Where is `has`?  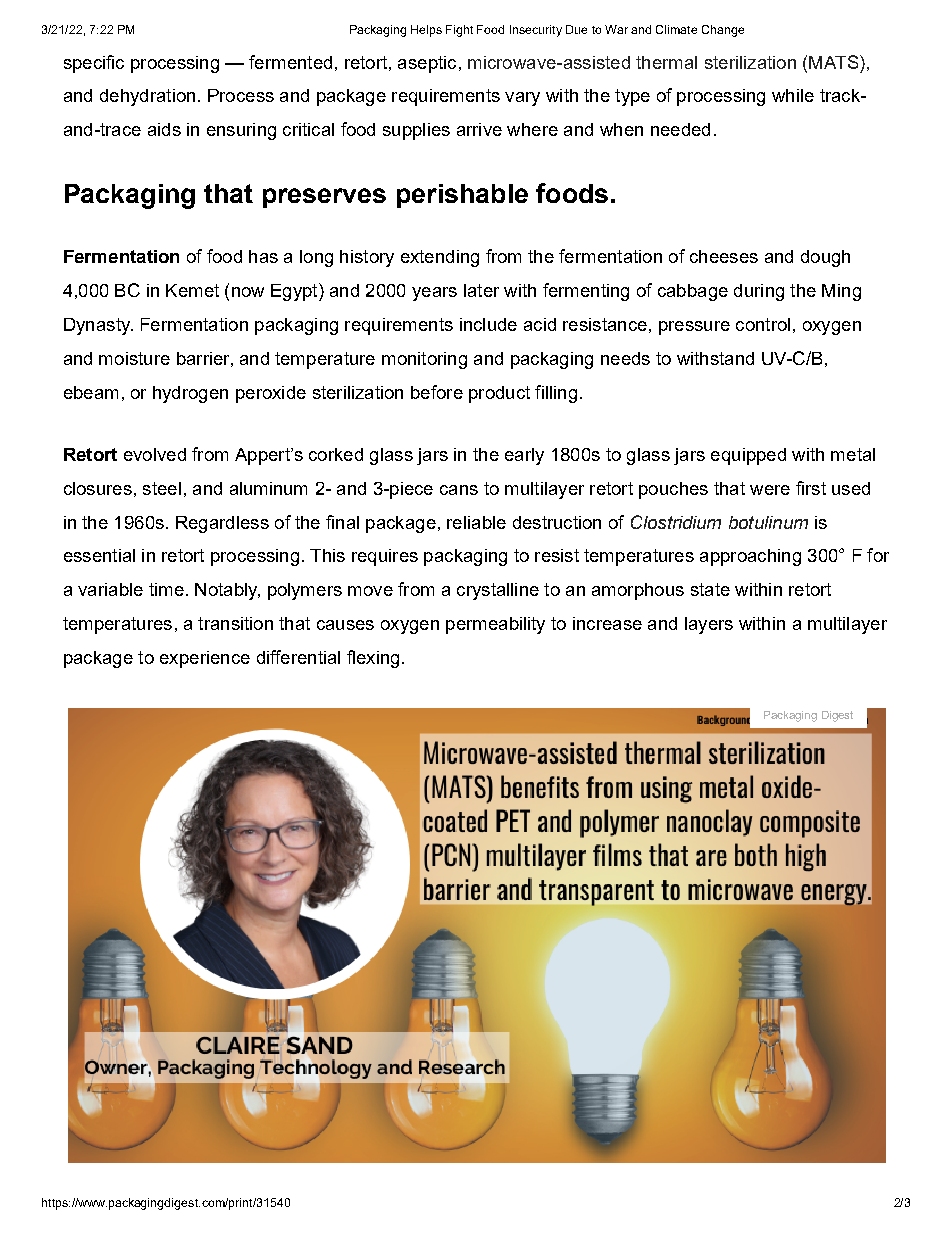 has is located at coordinates (263, 256).
